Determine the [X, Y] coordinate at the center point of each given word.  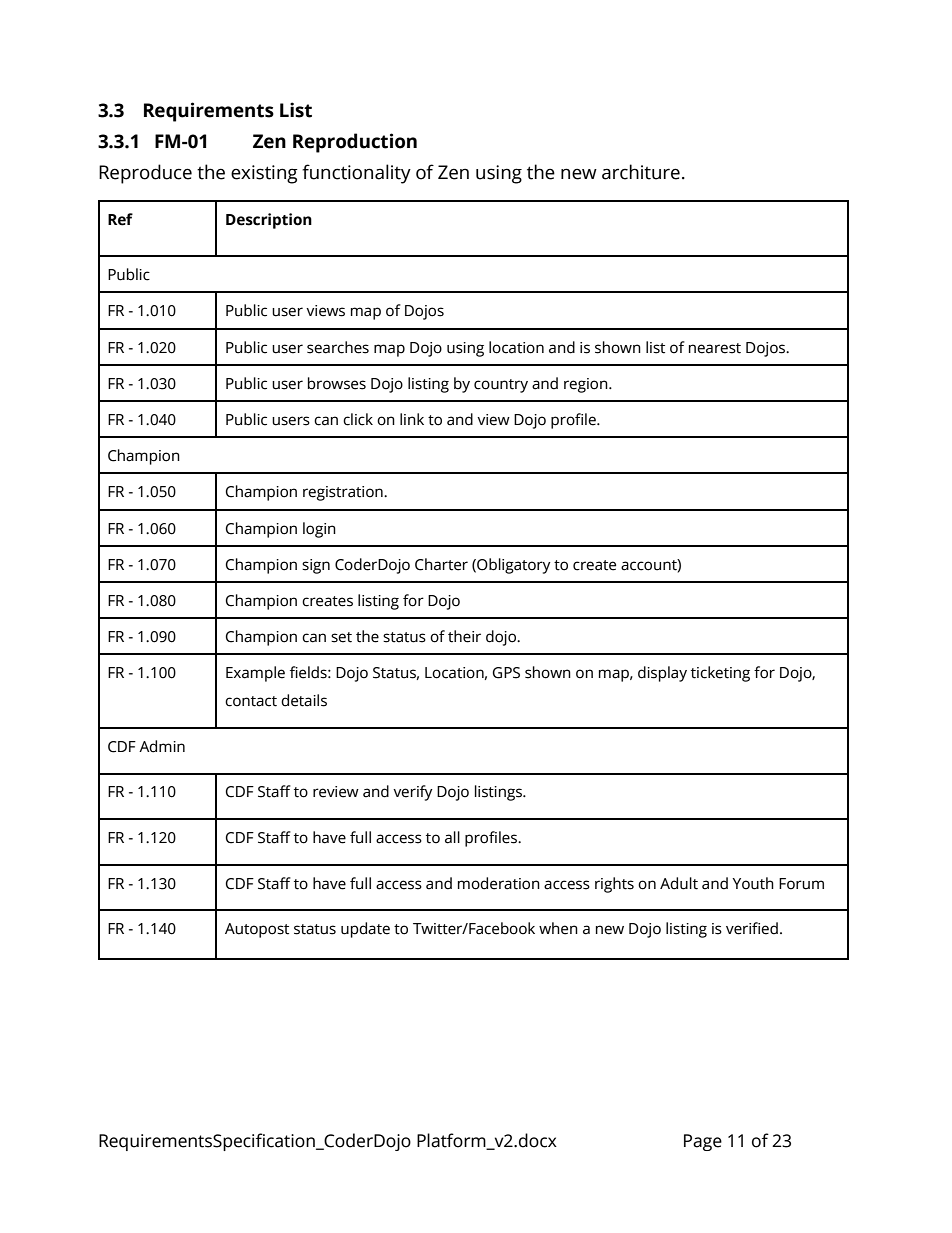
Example [255, 674]
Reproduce [145, 174]
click [358, 419]
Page [703, 1142]
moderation [499, 883]
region [587, 385]
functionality [356, 174]
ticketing [720, 674]
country [501, 386]
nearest [715, 348]
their [464, 636]
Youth [753, 883]
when [558, 928]
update [365, 930]
